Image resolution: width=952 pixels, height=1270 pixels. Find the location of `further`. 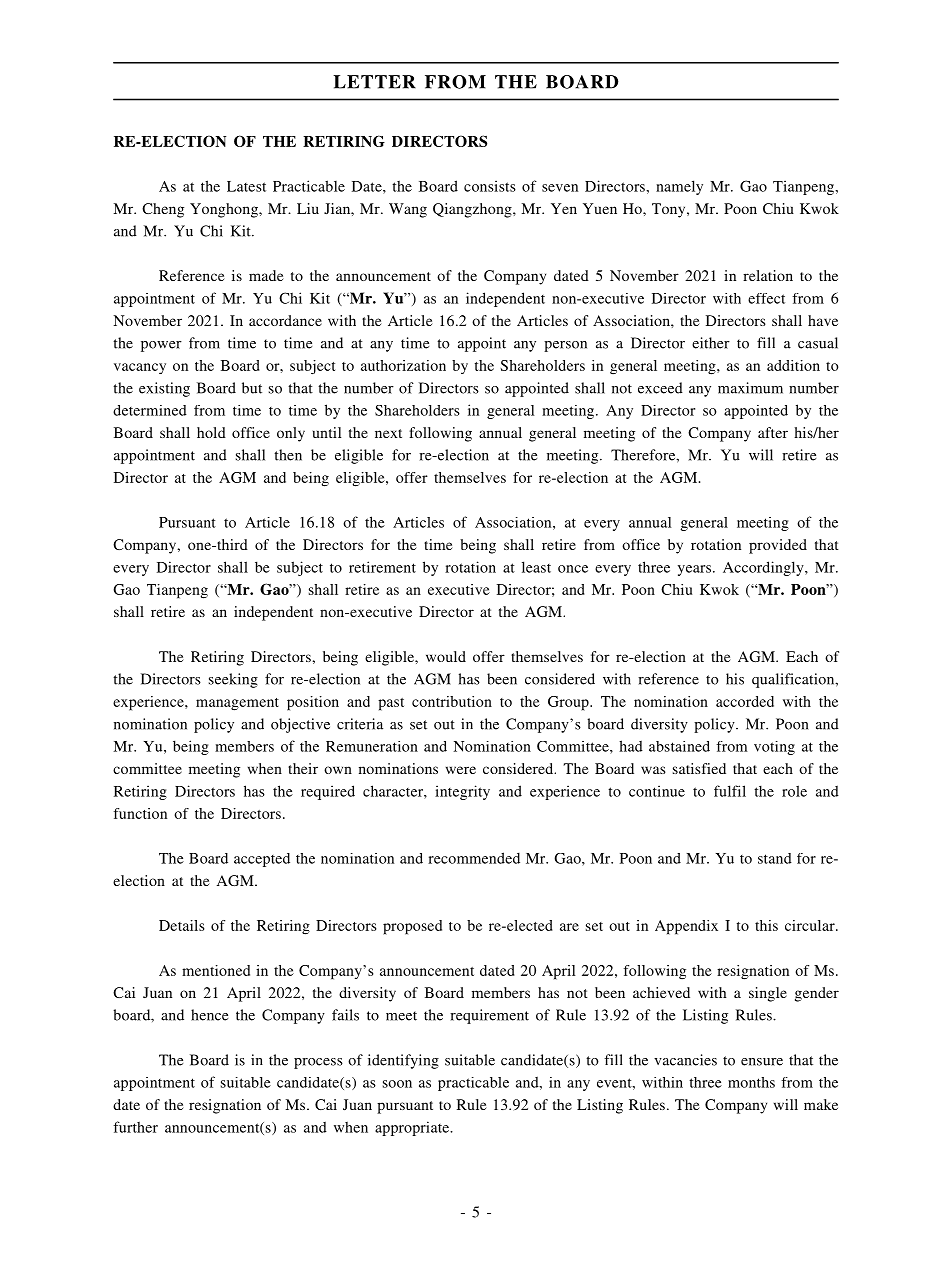

further is located at coordinates (135, 1127).
